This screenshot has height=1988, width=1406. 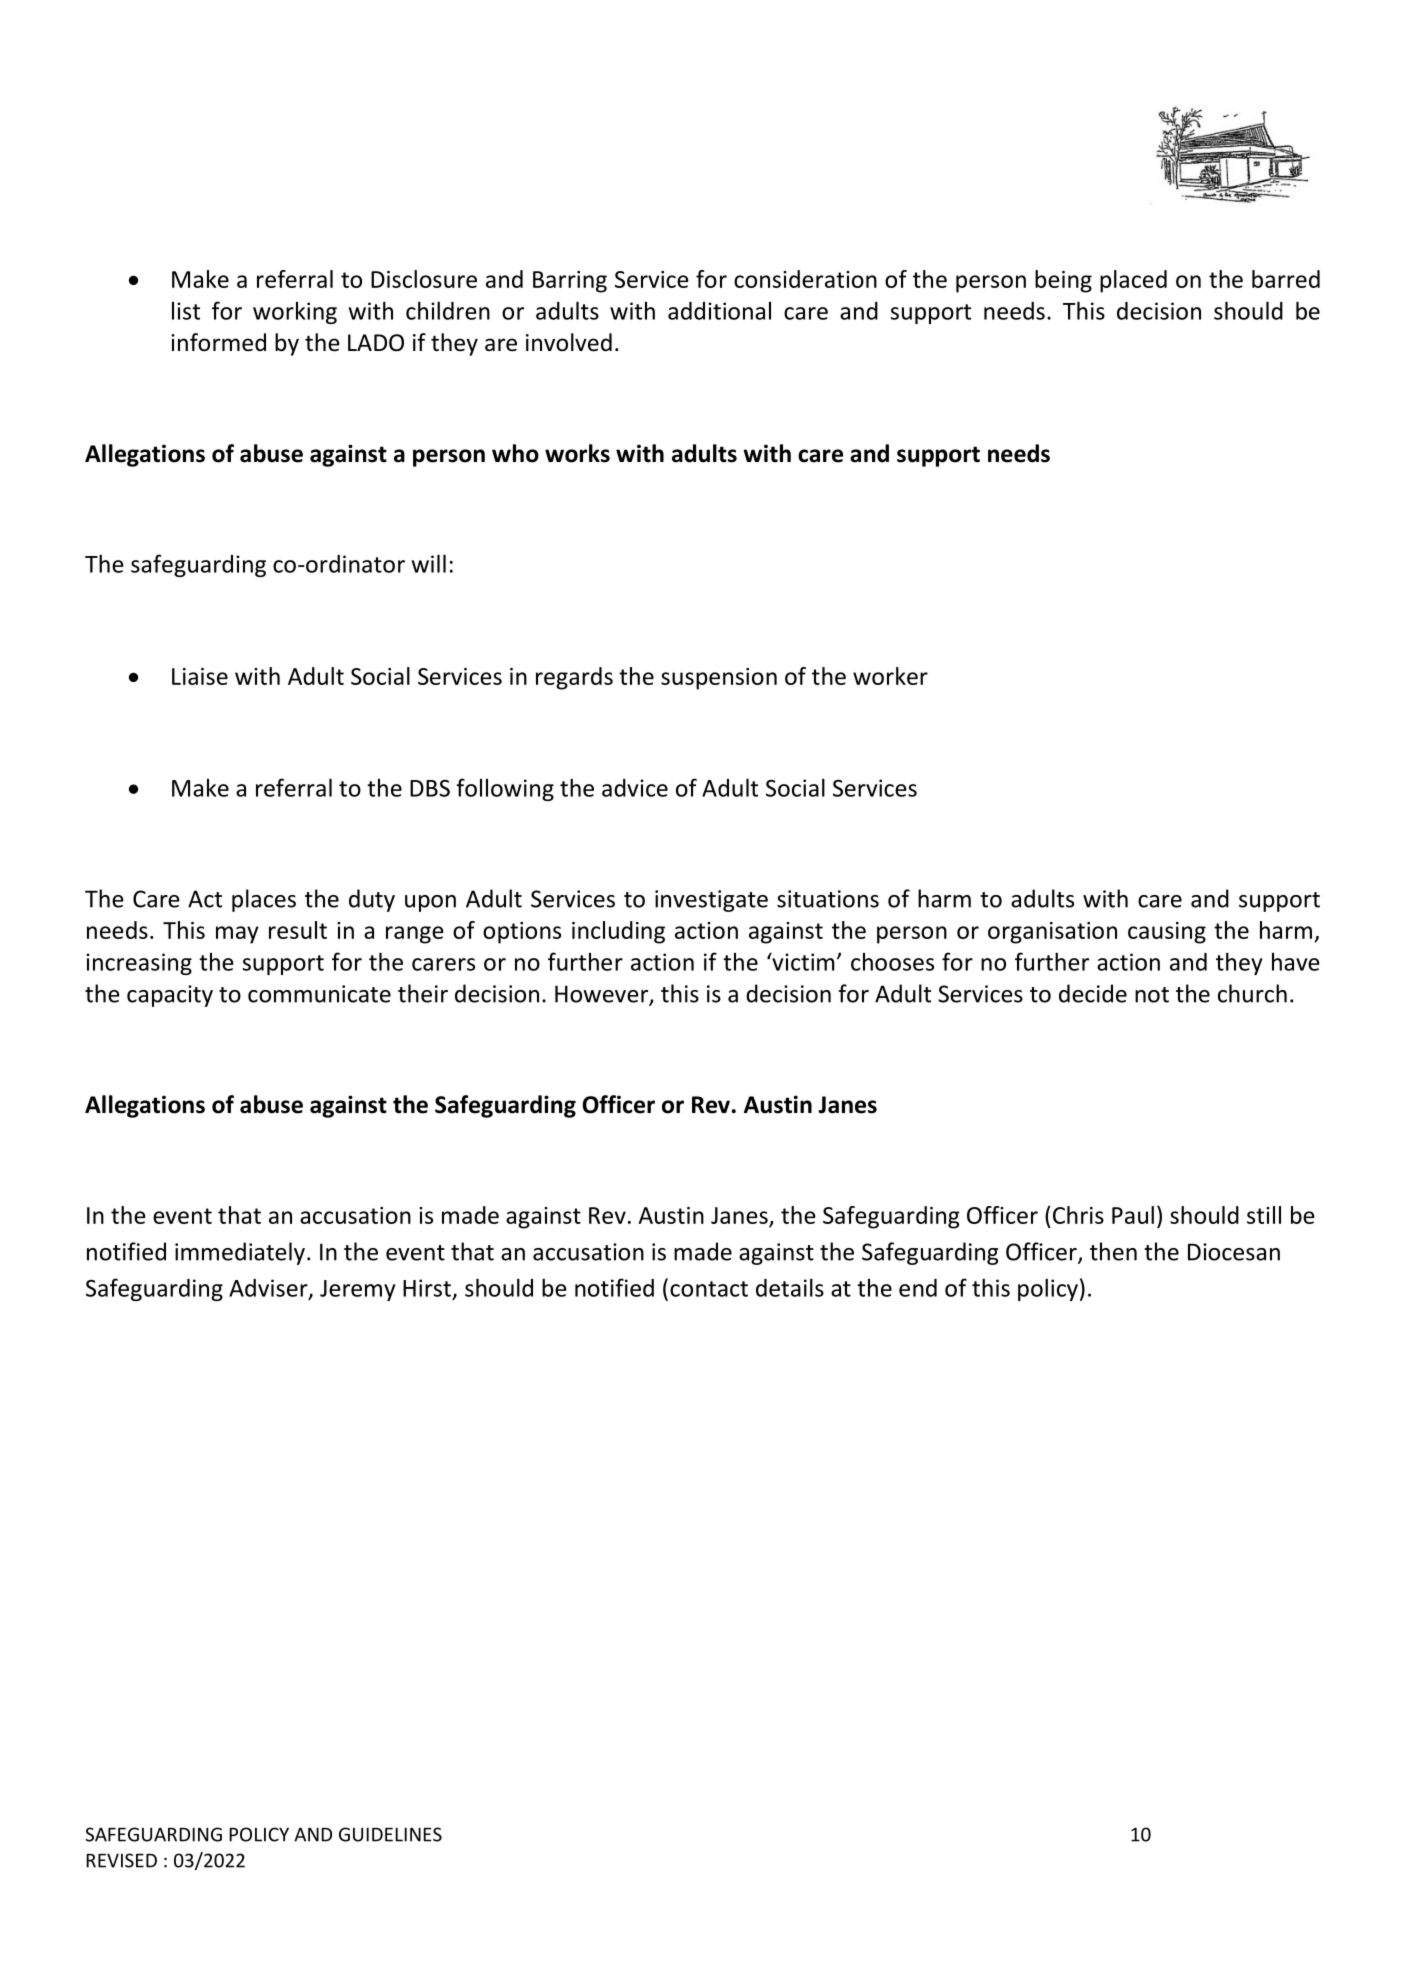 I want to click on REVISED, so click(x=121, y=1860).
